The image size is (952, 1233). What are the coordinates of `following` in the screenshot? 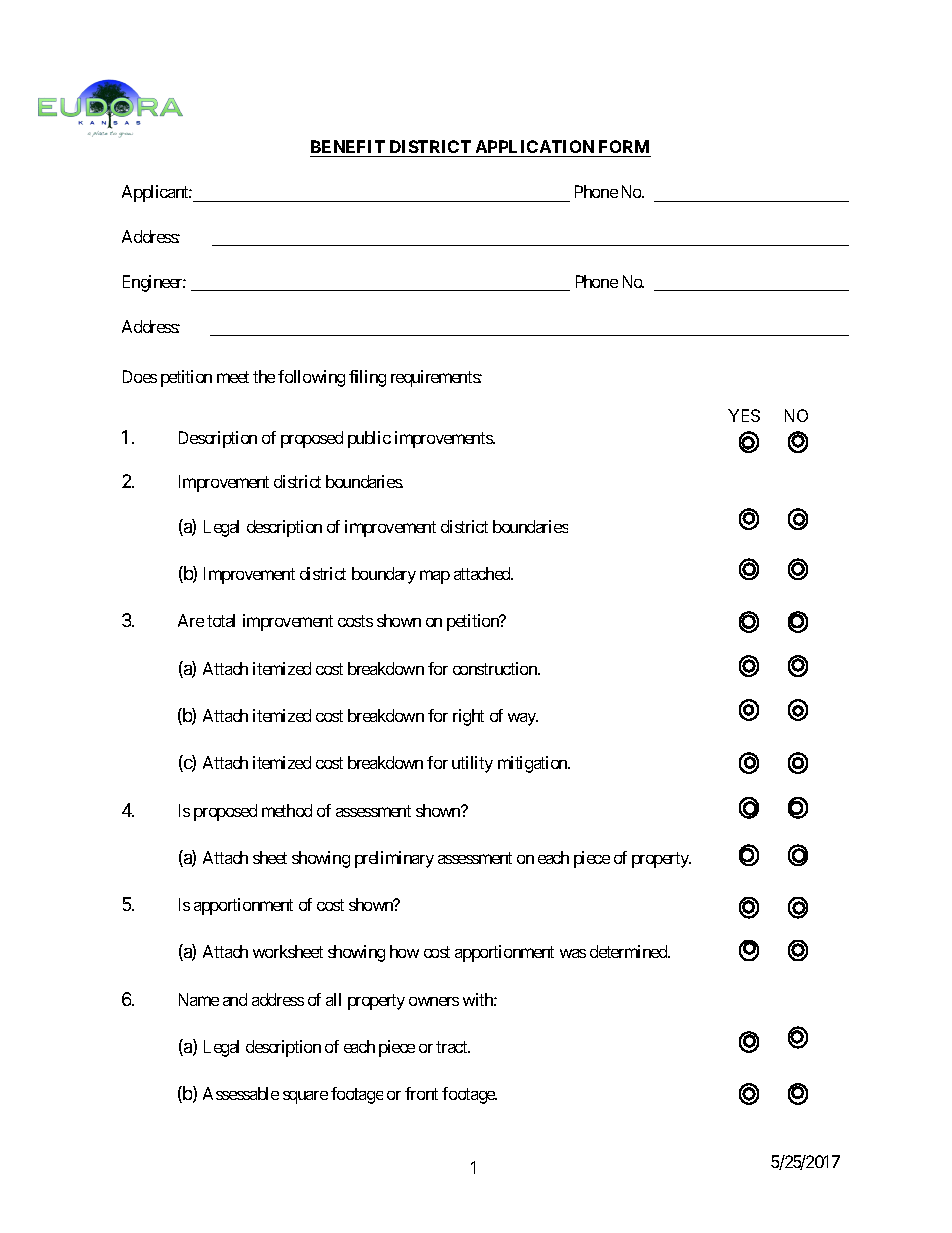 It's located at (311, 378).
